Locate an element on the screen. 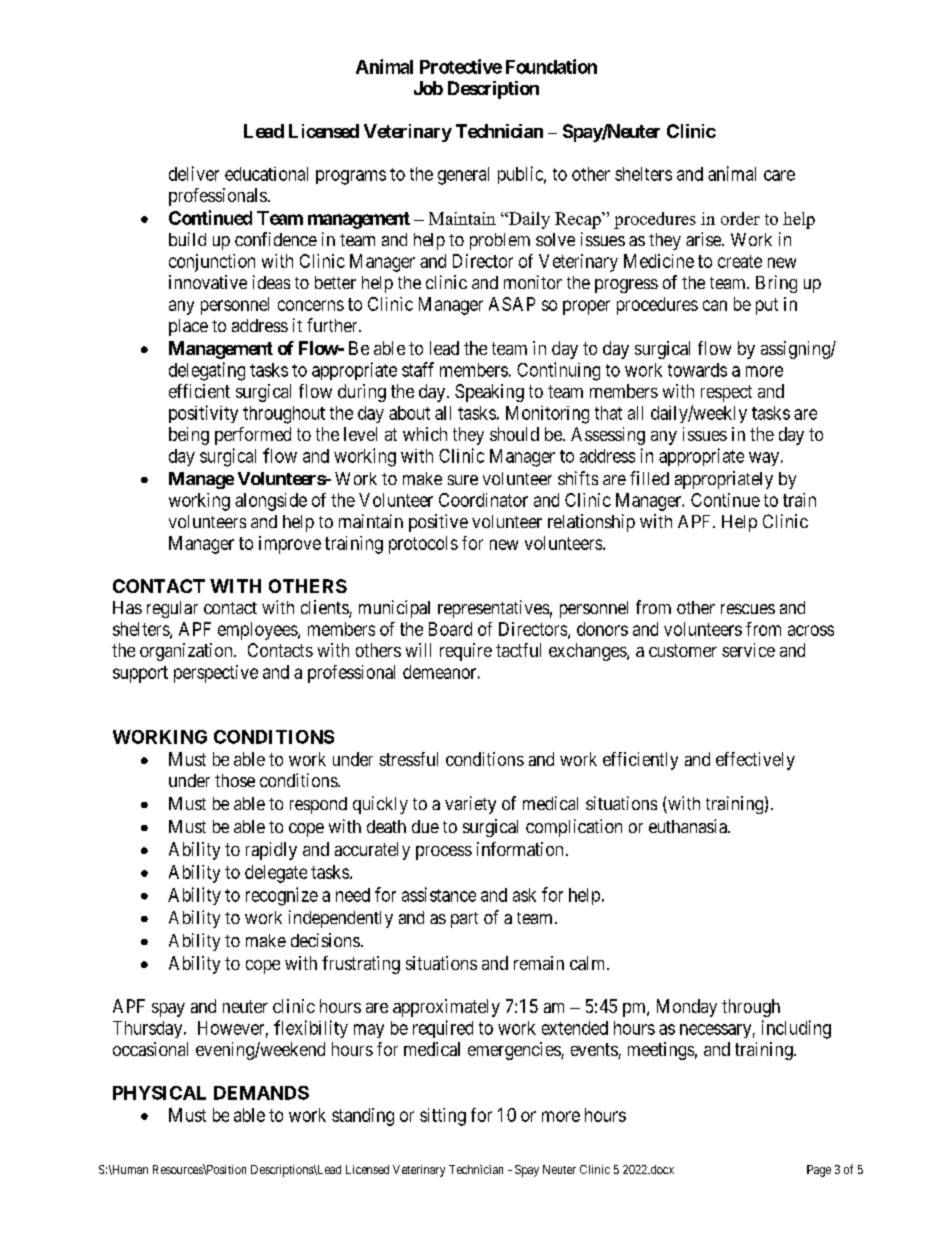 The image size is (952, 1233). care is located at coordinates (779, 175).
